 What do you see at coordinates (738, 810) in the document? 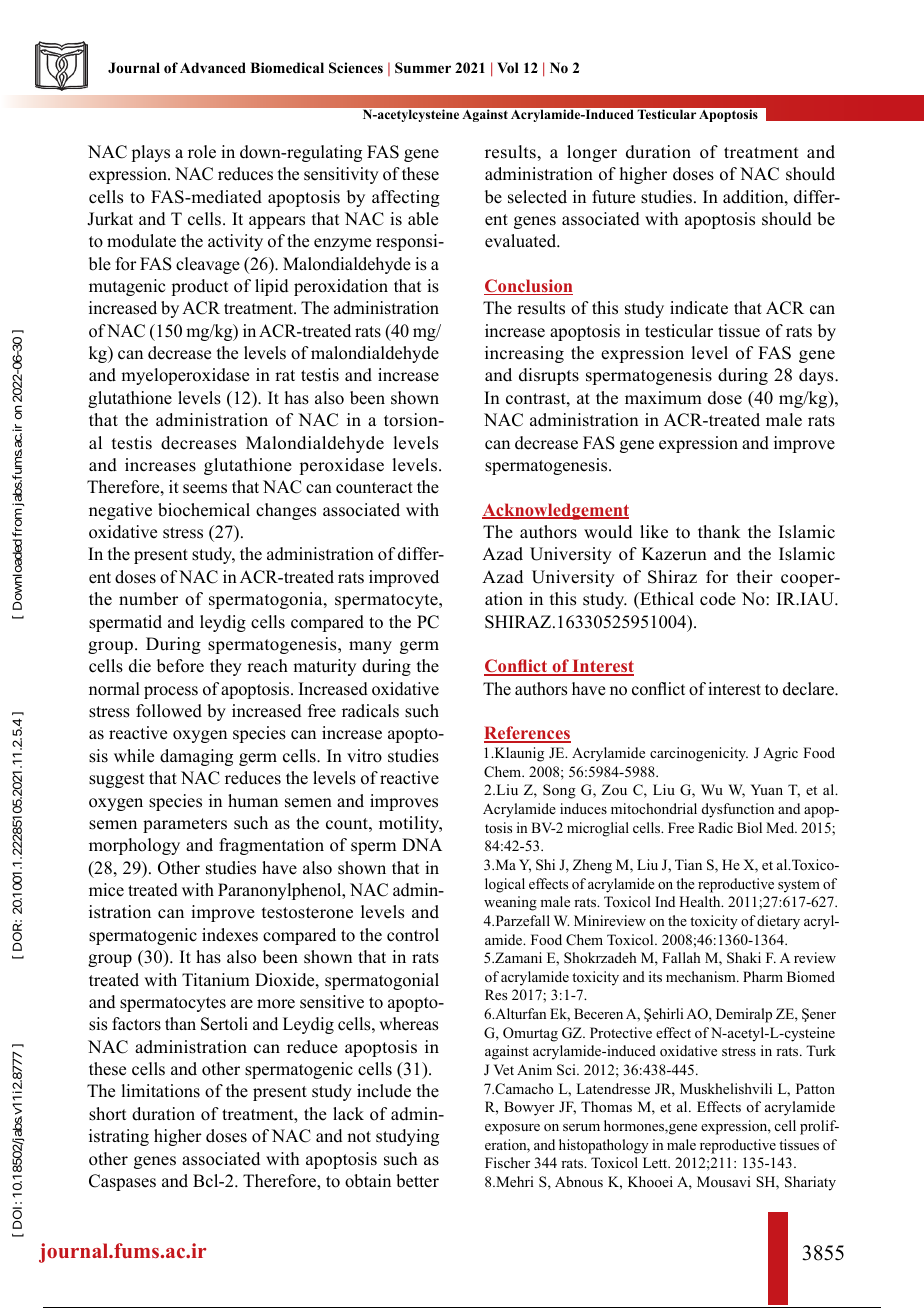
I see `dysfunction` at bounding box center [738, 810].
